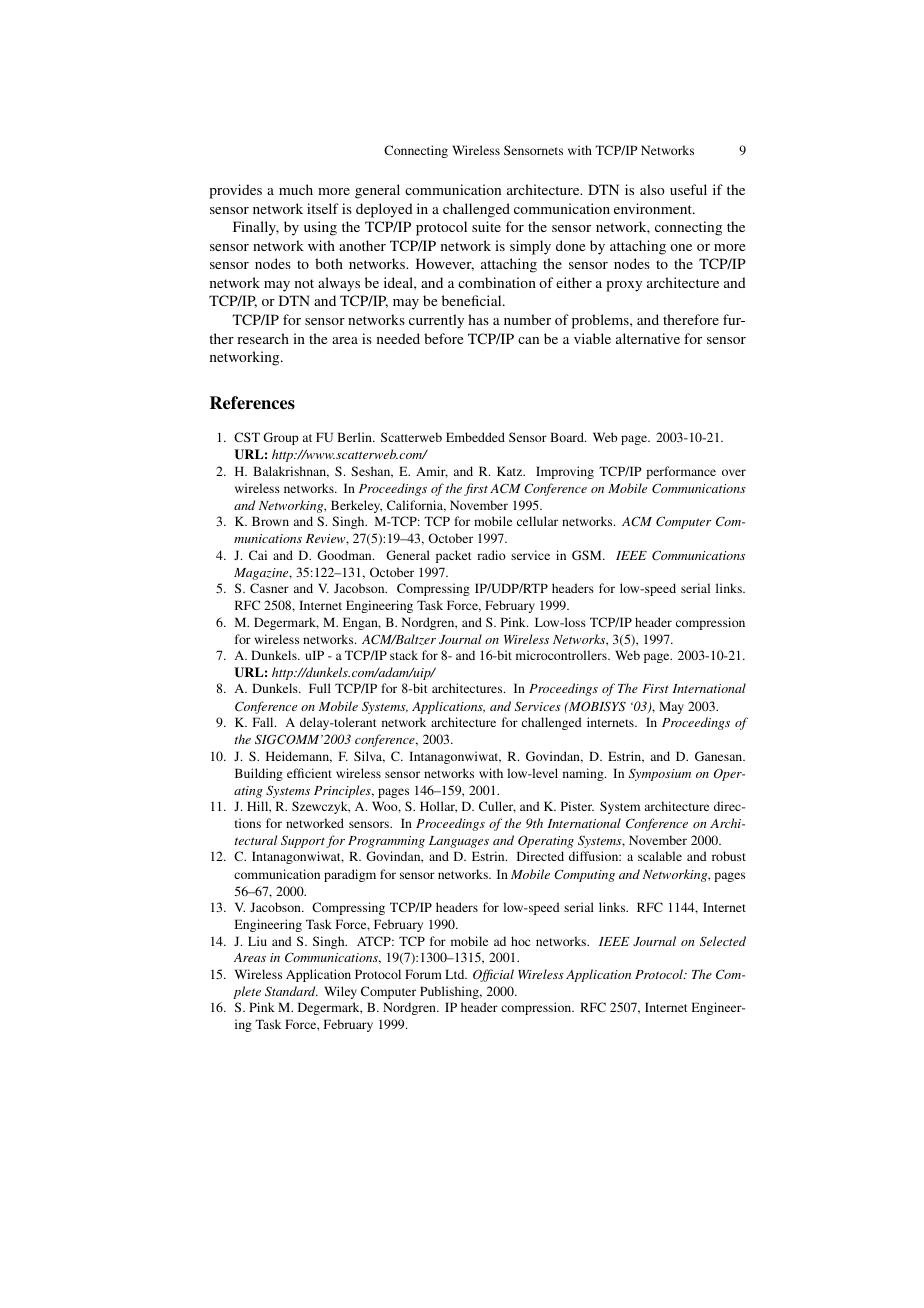 This page has height=1308, width=924. What do you see at coordinates (648, 338) in the page?
I see `alternative` at bounding box center [648, 338].
